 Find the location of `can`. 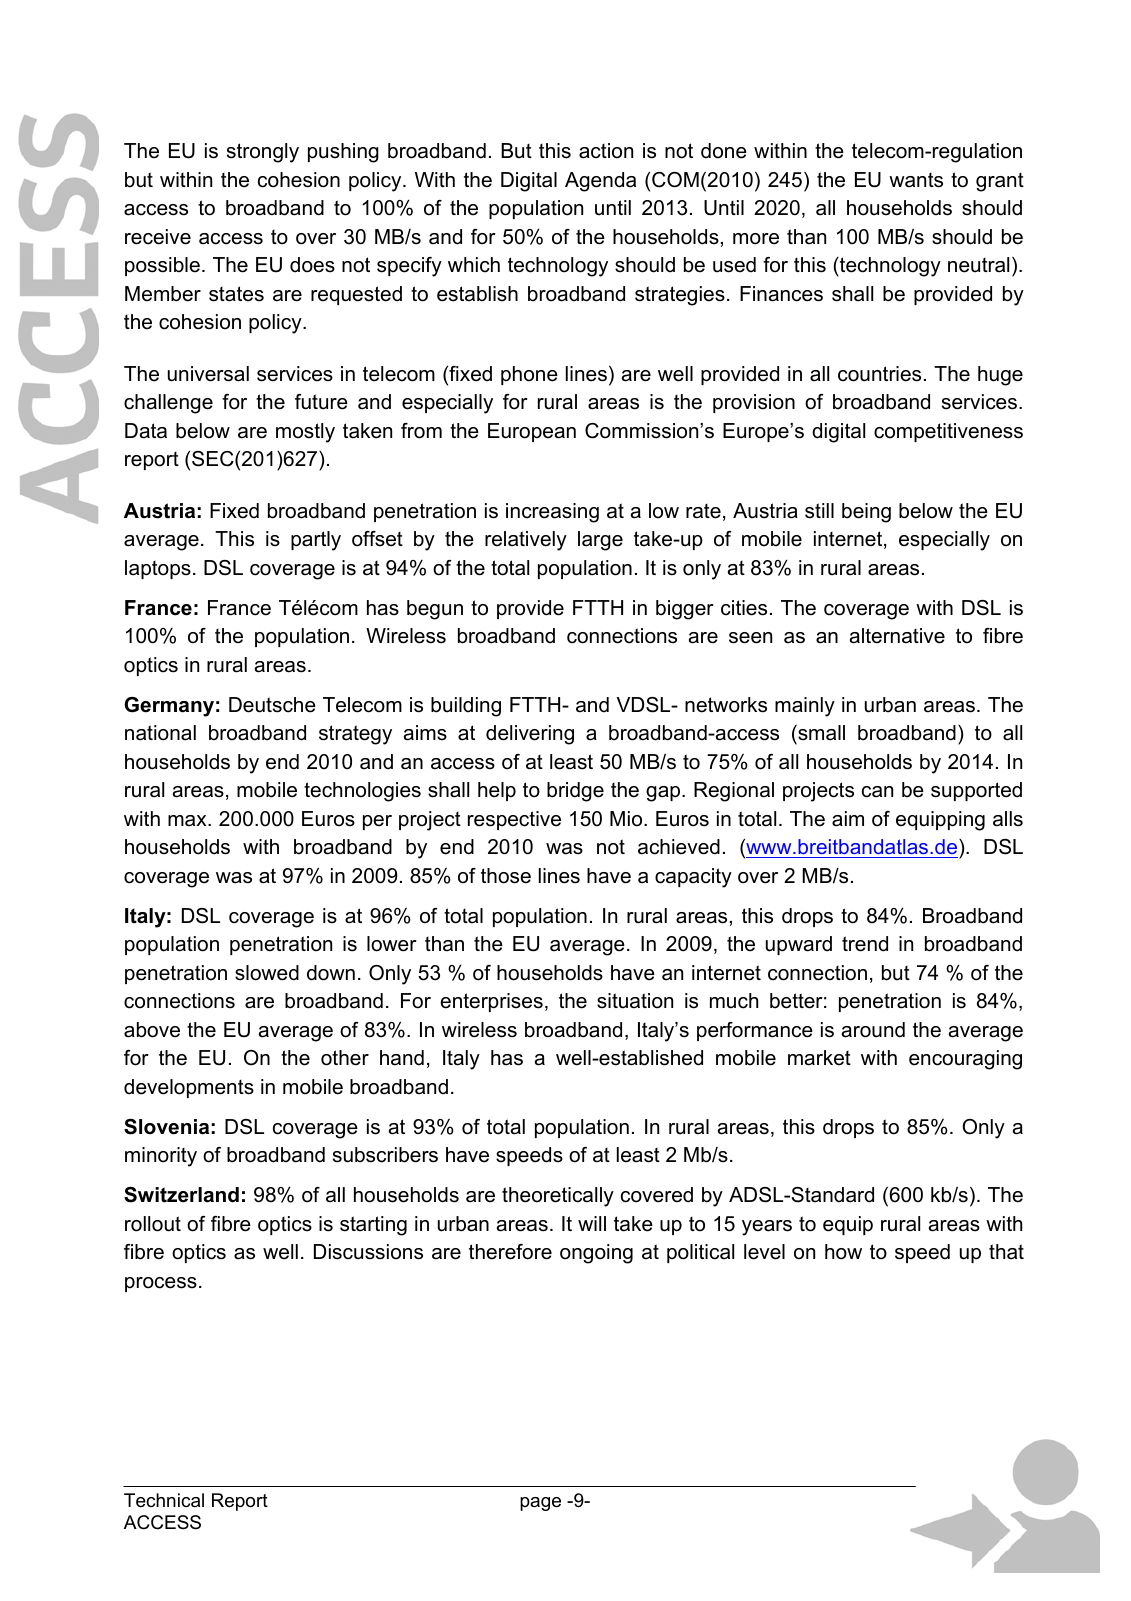

can is located at coordinates (877, 792).
